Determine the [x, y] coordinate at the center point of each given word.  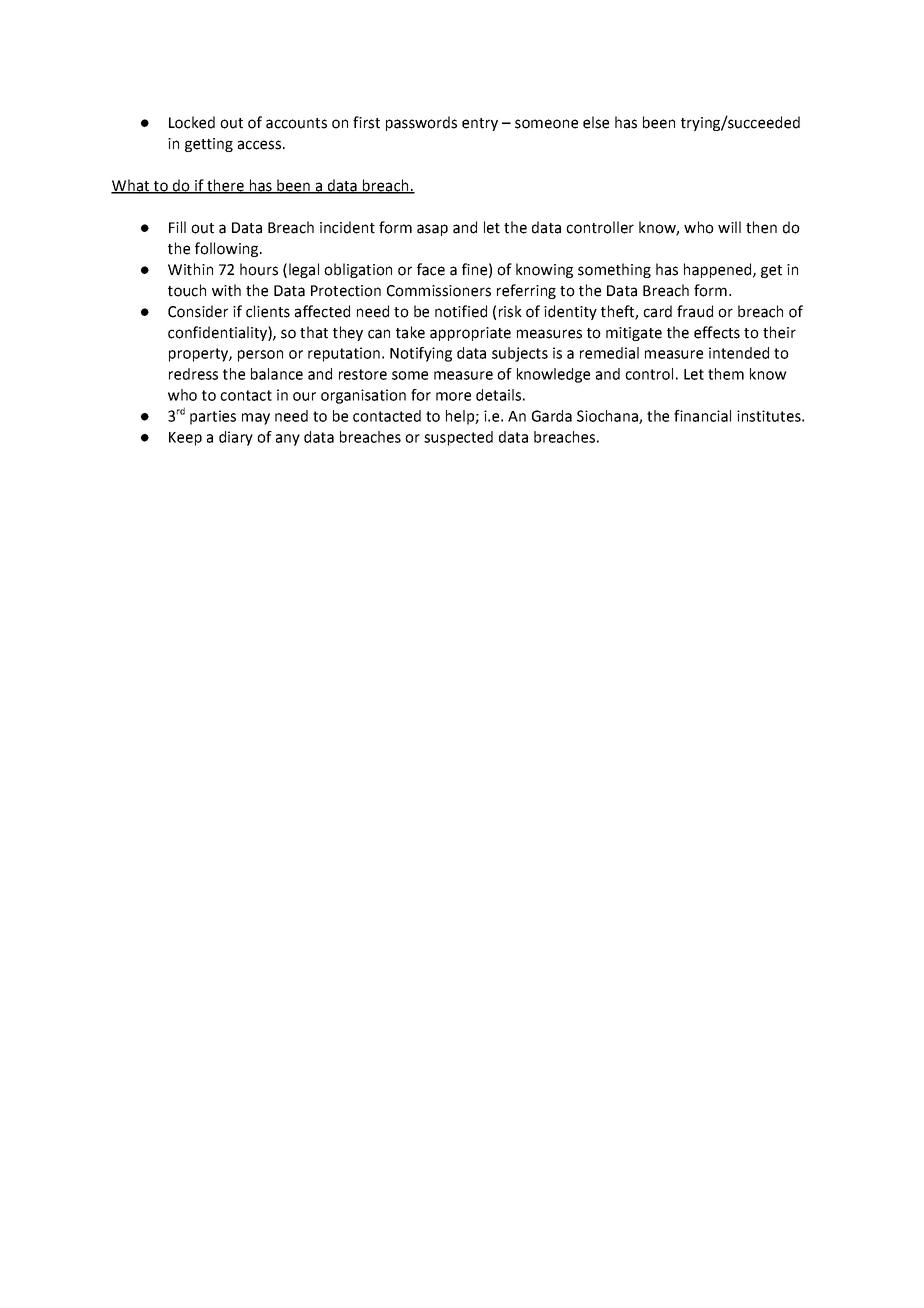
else [596, 122]
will [729, 227]
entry [480, 124]
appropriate [470, 334]
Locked [192, 122]
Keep [185, 439]
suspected [458, 438]
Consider [198, 311]
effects [717, 332]
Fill [177, 227]
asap [432, 230]
